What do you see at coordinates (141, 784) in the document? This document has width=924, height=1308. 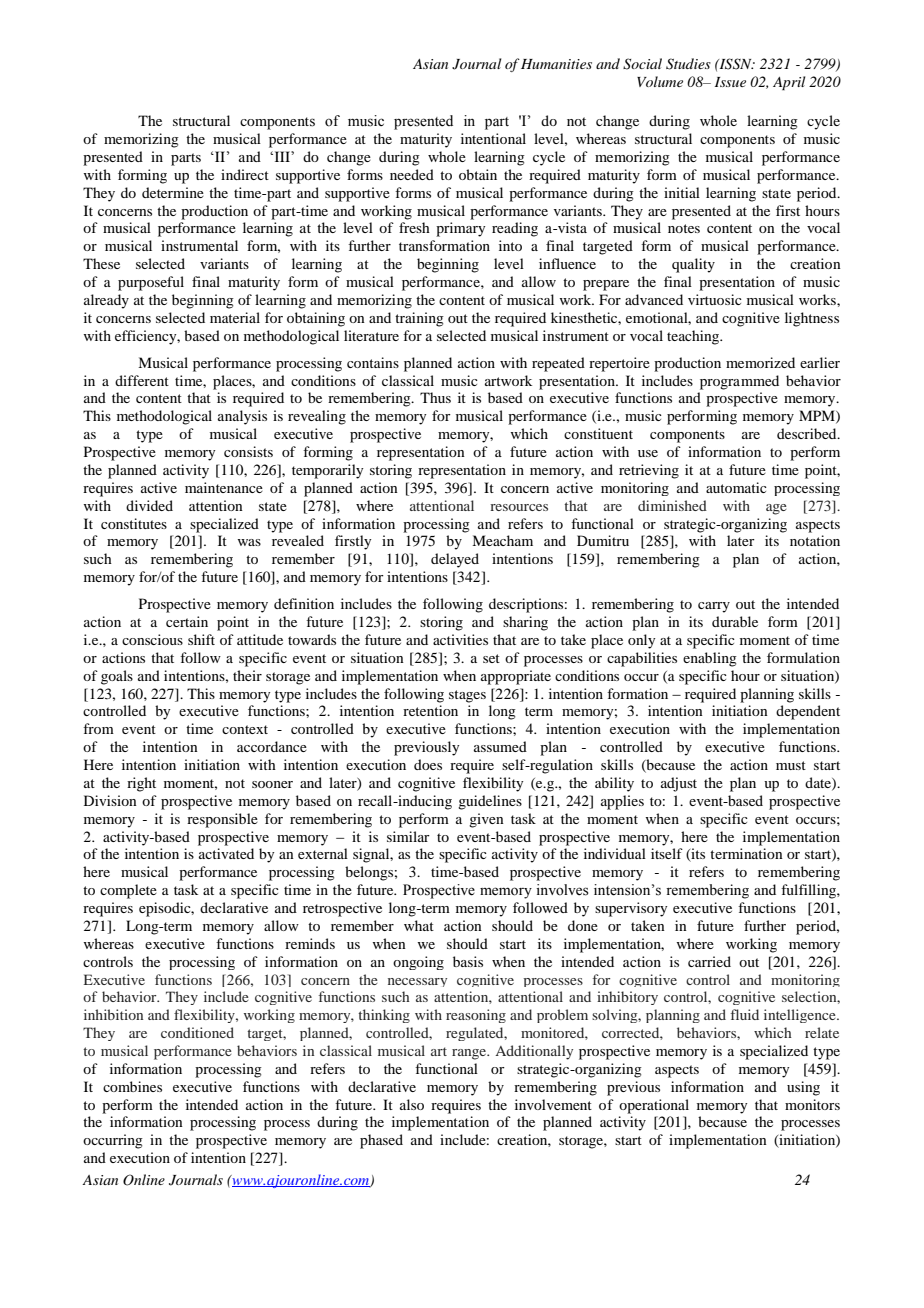 I see `right` at bounding box center [141, 784].
